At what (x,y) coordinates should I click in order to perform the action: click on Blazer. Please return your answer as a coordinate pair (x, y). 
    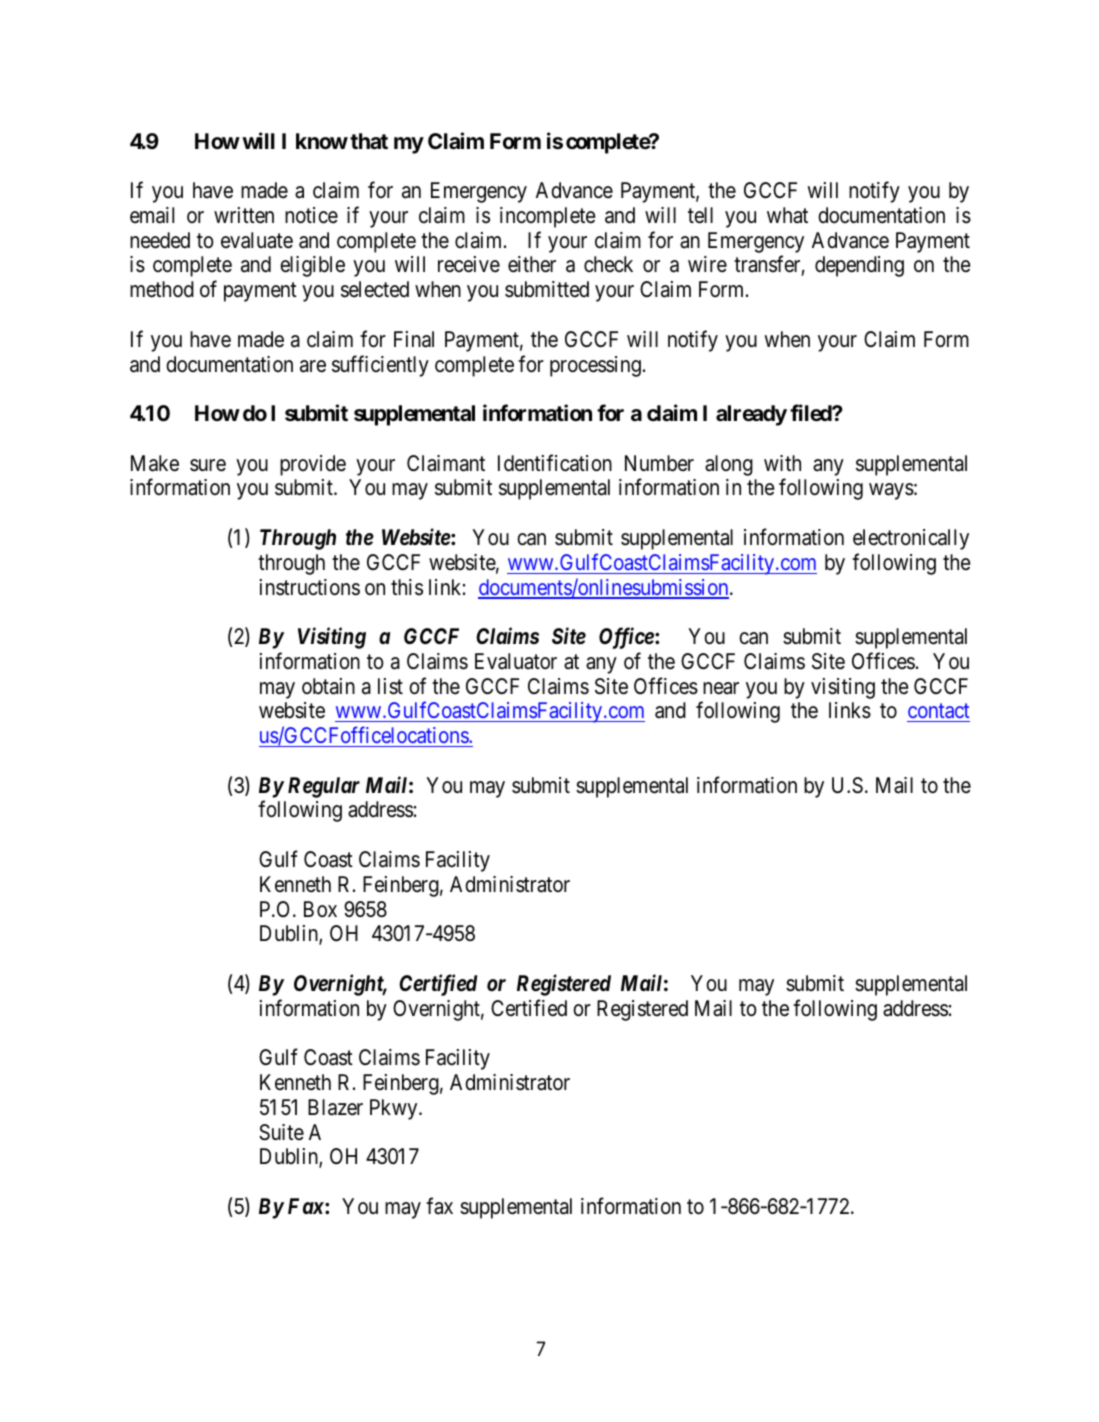
    Looking at the image, I should click on (335, 1107).
